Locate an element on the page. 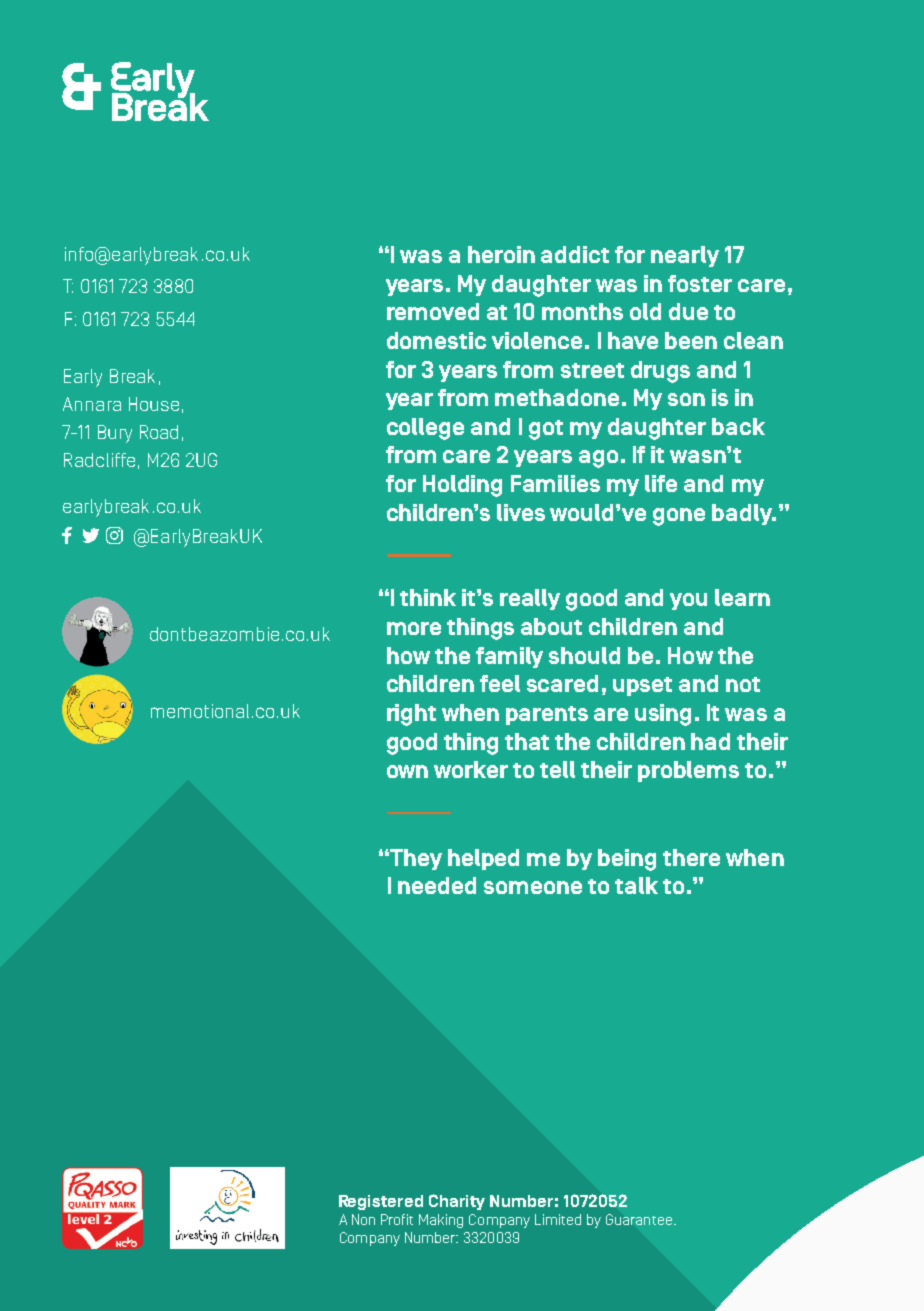 The image size is (924, 1311). own is located at coordinates (407, 771).
